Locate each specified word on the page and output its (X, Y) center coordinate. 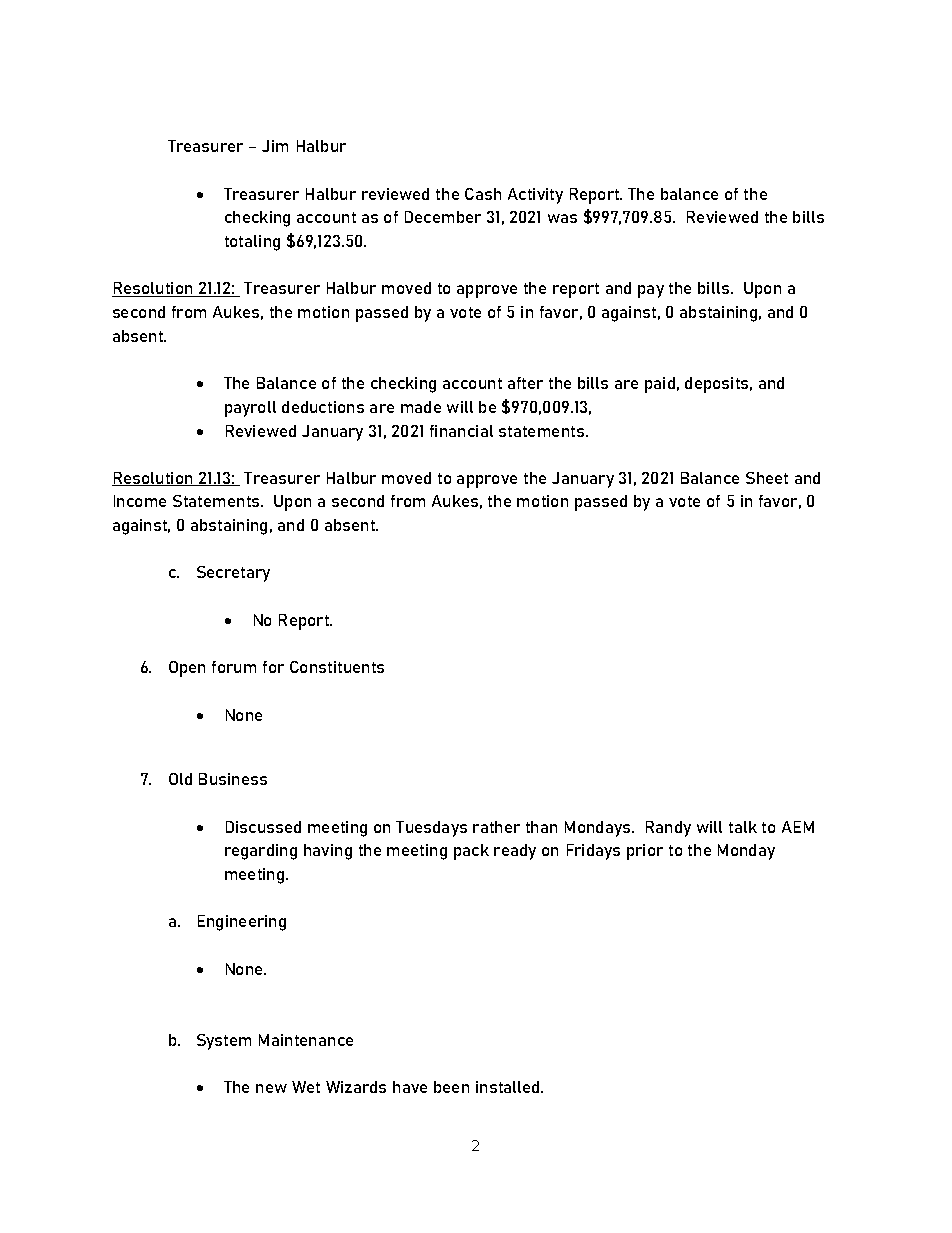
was (562, 218)
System (224, 1042)
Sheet (767, 478)
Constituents (337, 667)
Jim (275, 146)
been (451, 1087)
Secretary (233, 574)
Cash (483, 194)
